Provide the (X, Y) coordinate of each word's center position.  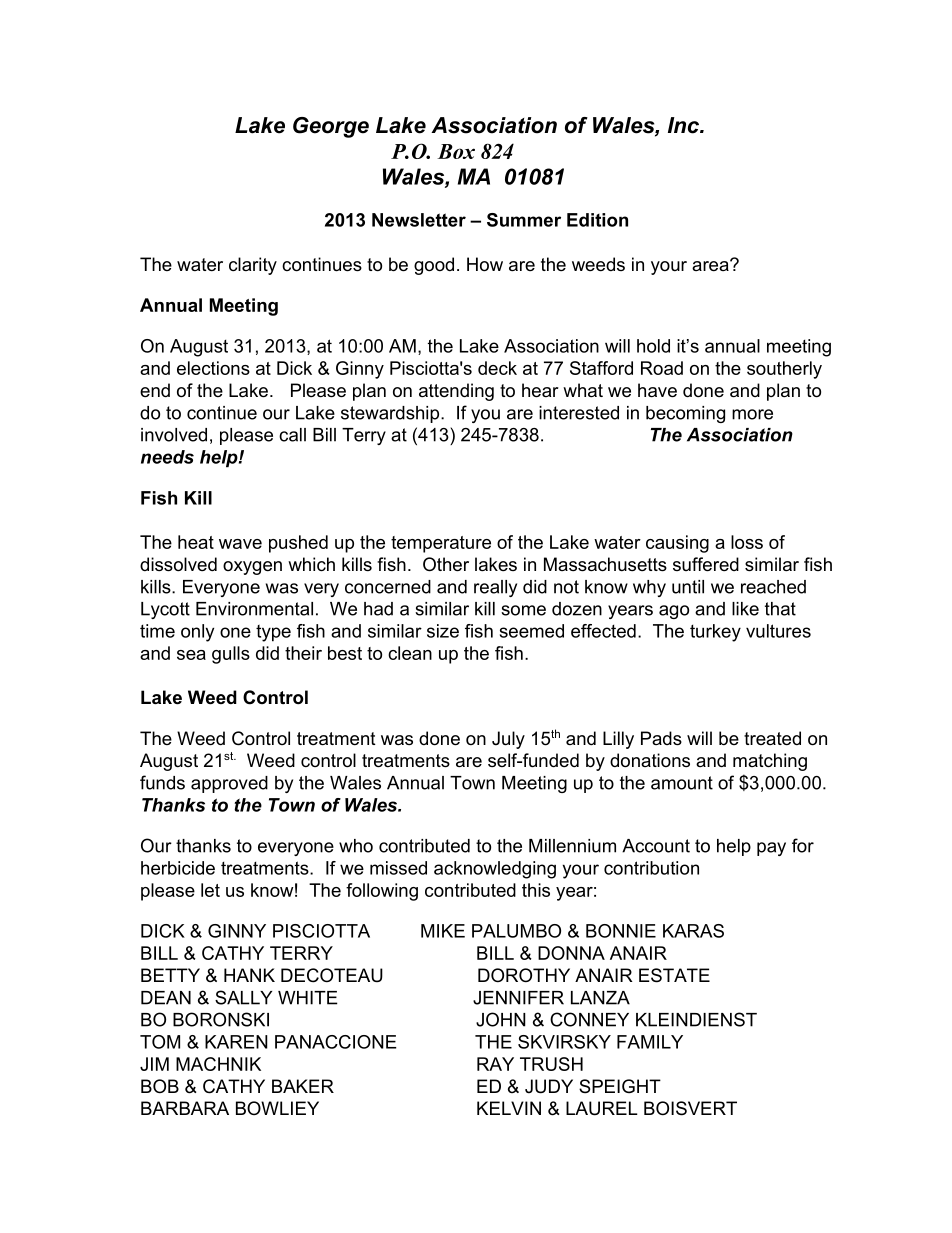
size (443, 631)
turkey (715, 633)
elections (213, 368)
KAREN (236, 1042)
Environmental (254, 609)
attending (456, 392)
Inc (685, 125)
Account (656, 846)
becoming (685, 414)
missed (398, 868)
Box (456, 151)
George (331, 127)
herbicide (178, 868)
